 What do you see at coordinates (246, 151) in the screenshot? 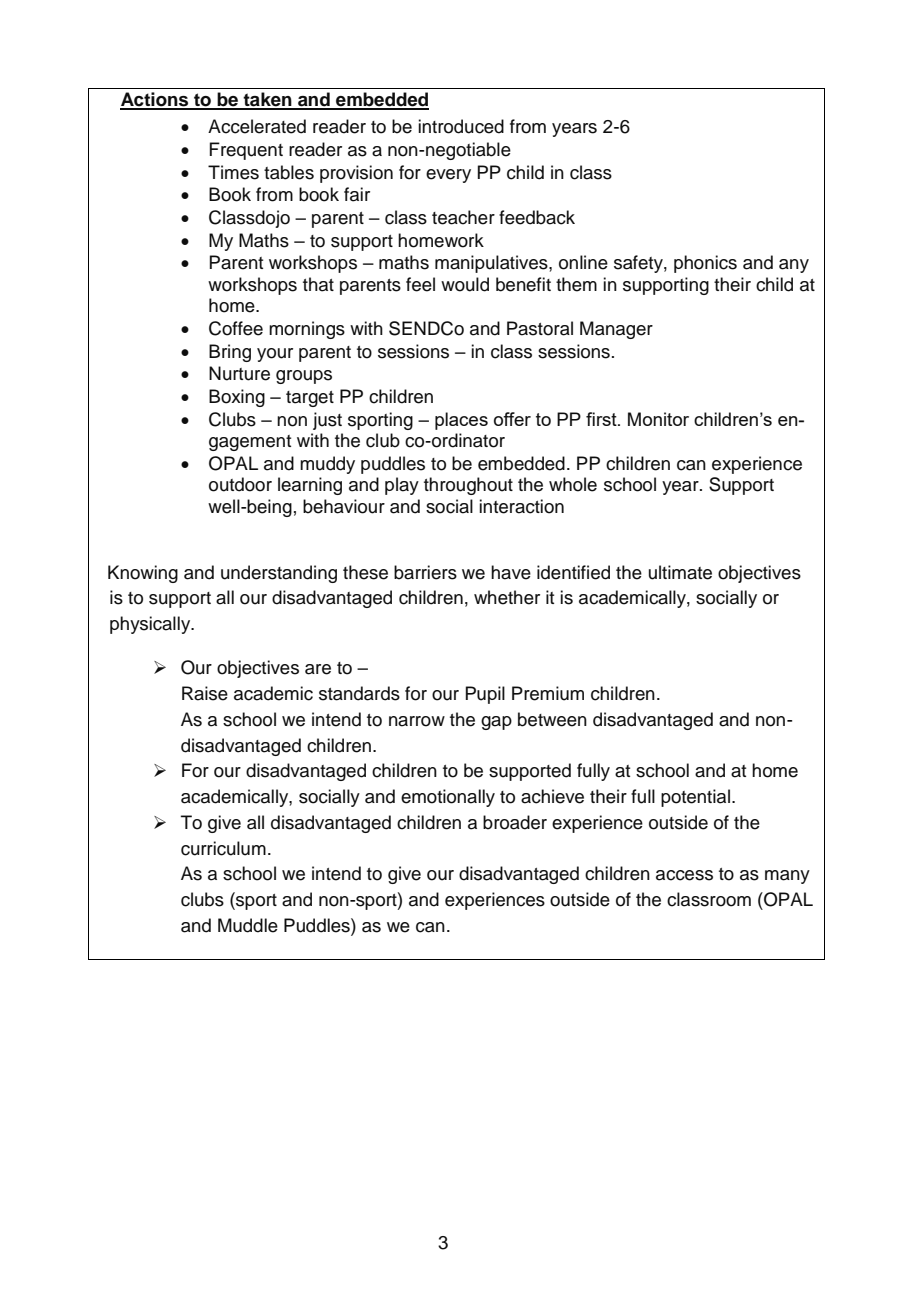
I see `Frequent` at bounding box center [246, 151].
